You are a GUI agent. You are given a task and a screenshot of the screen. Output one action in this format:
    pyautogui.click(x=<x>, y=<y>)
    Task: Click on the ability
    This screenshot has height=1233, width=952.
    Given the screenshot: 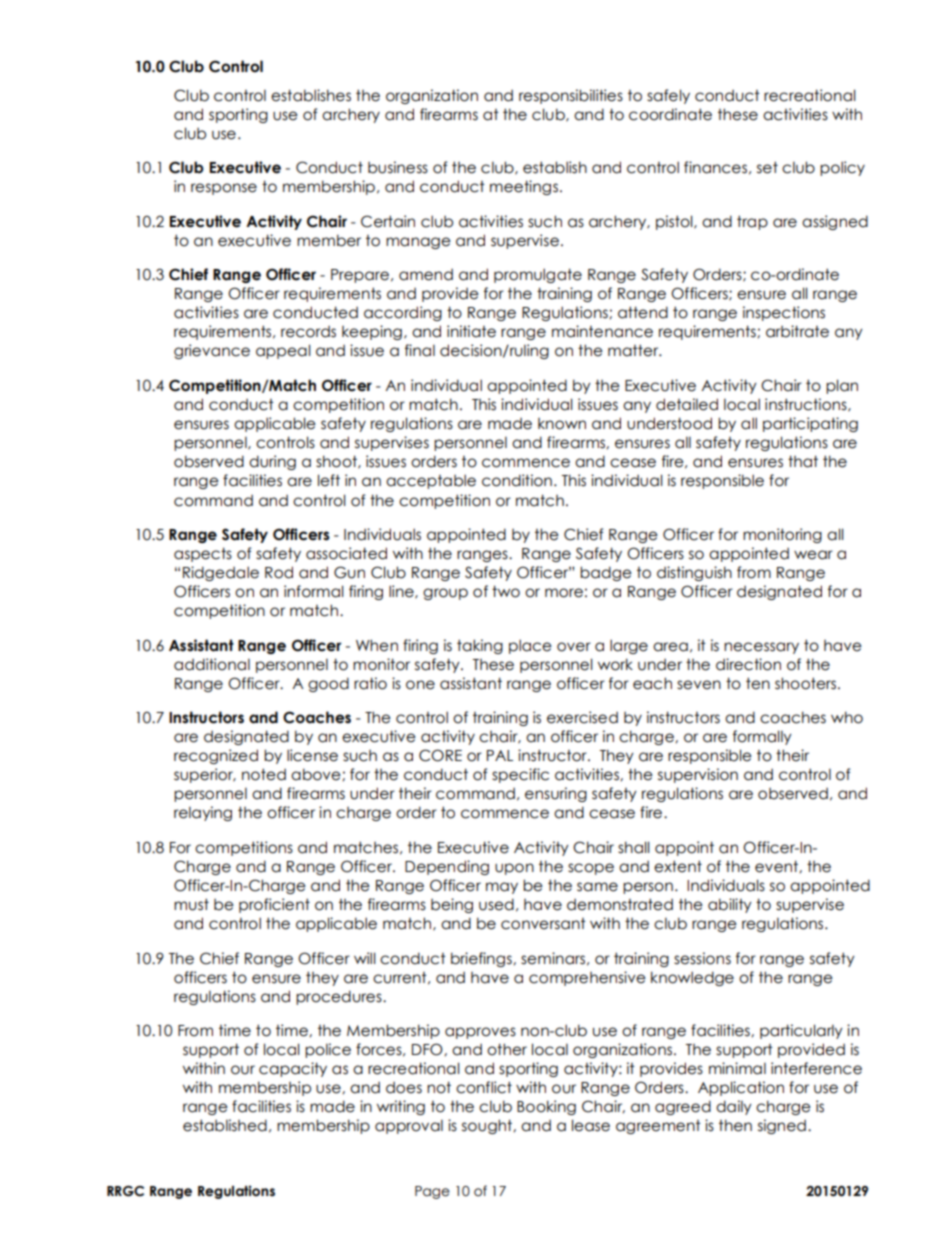 What is the action you would take?
    pyautogui.click(x=730, y=905)
